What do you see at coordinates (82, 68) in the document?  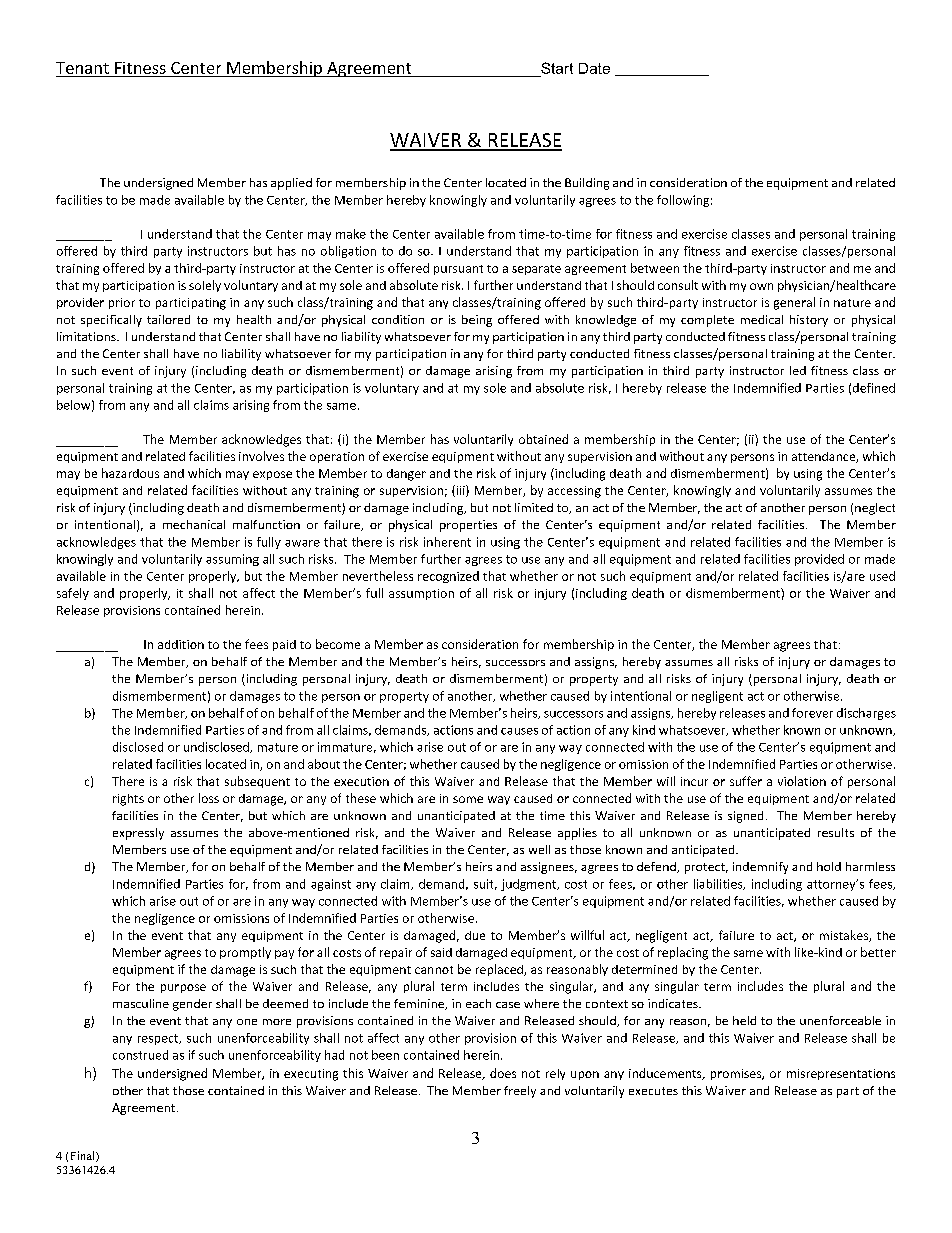 I see `Tenant` at bounding box center [82, 68].
